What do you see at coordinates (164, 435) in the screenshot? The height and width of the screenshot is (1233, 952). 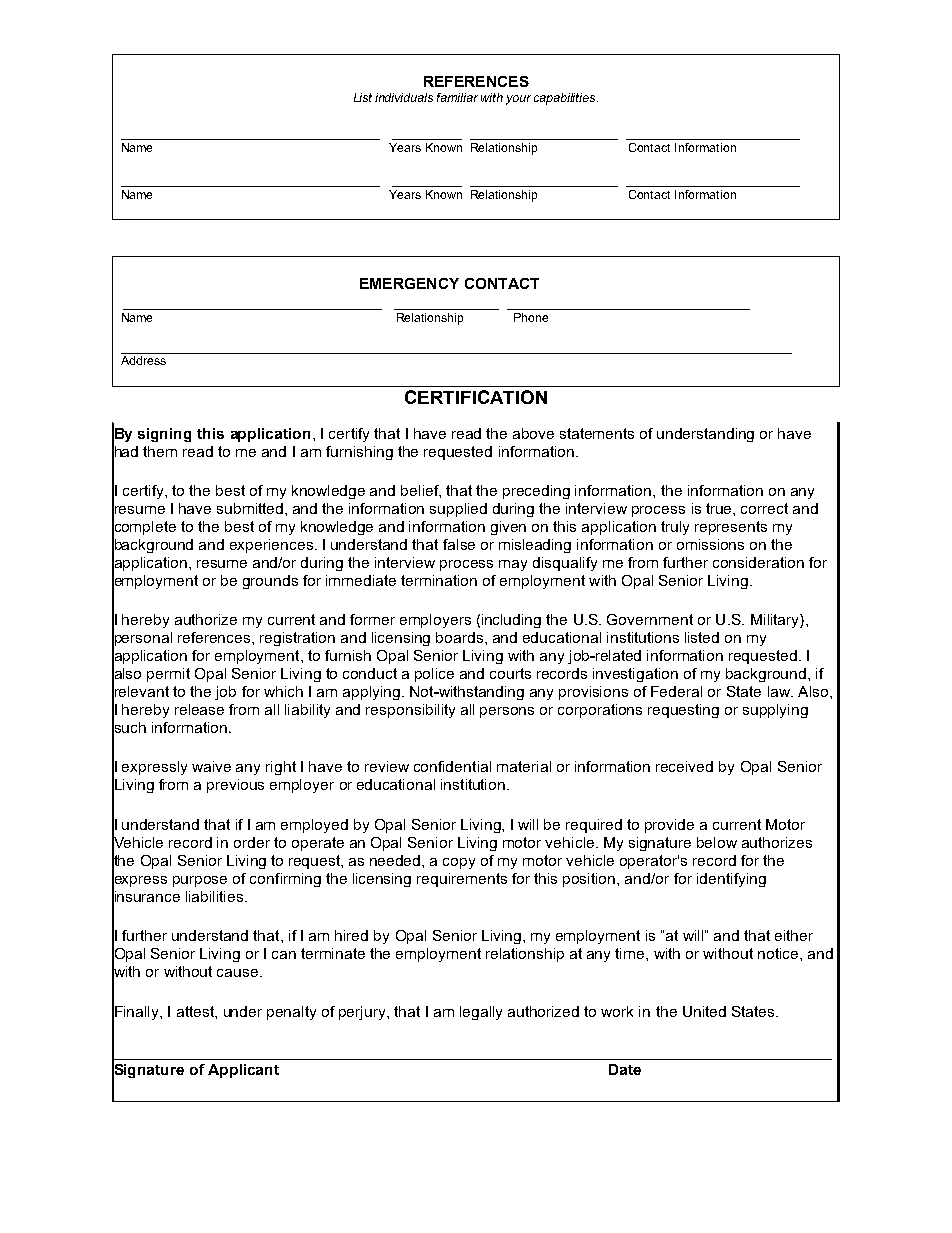 I see `signing` at bounding box center [164, 435].
